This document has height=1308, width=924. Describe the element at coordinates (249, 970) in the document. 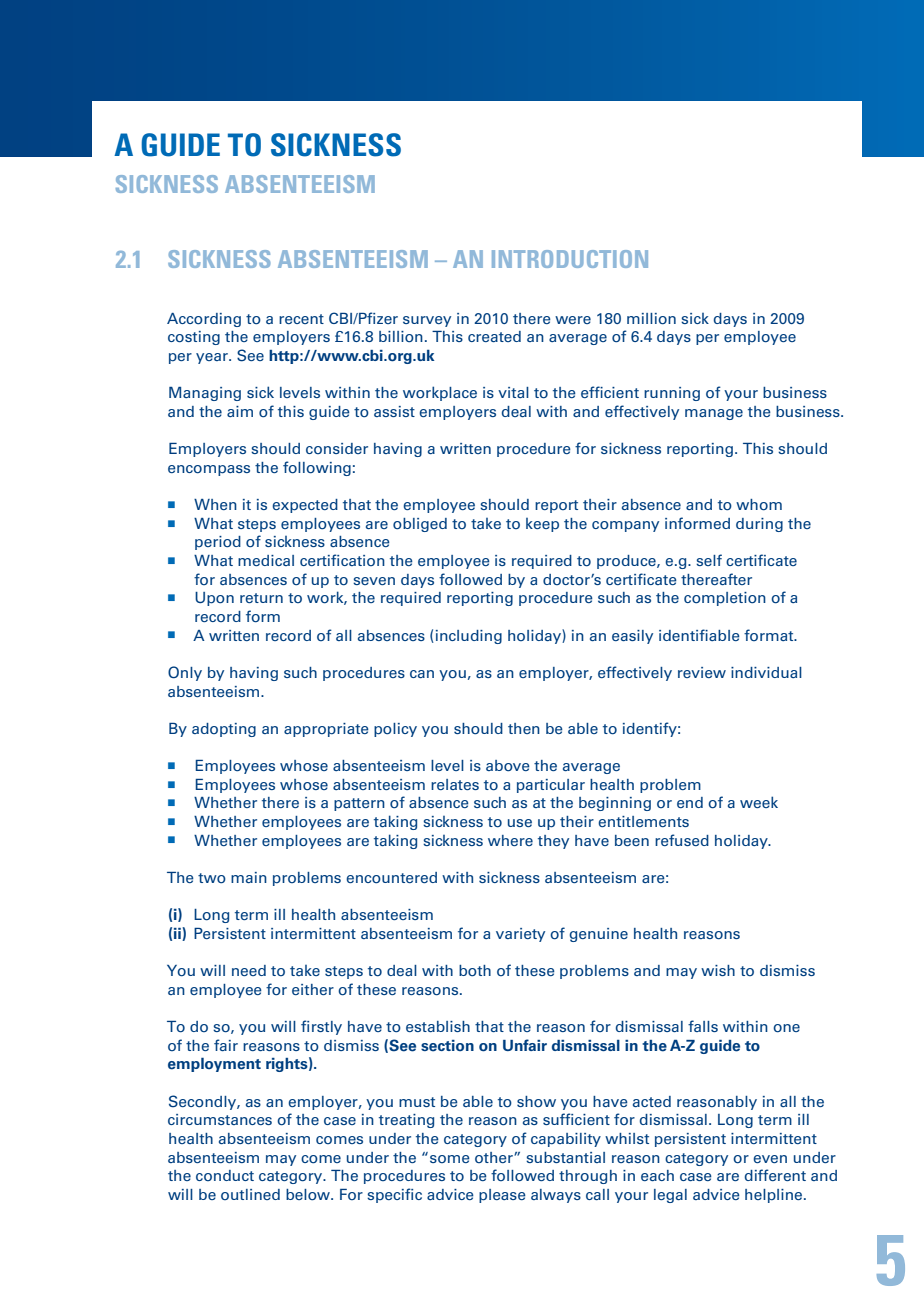

I see `need` at that location.
